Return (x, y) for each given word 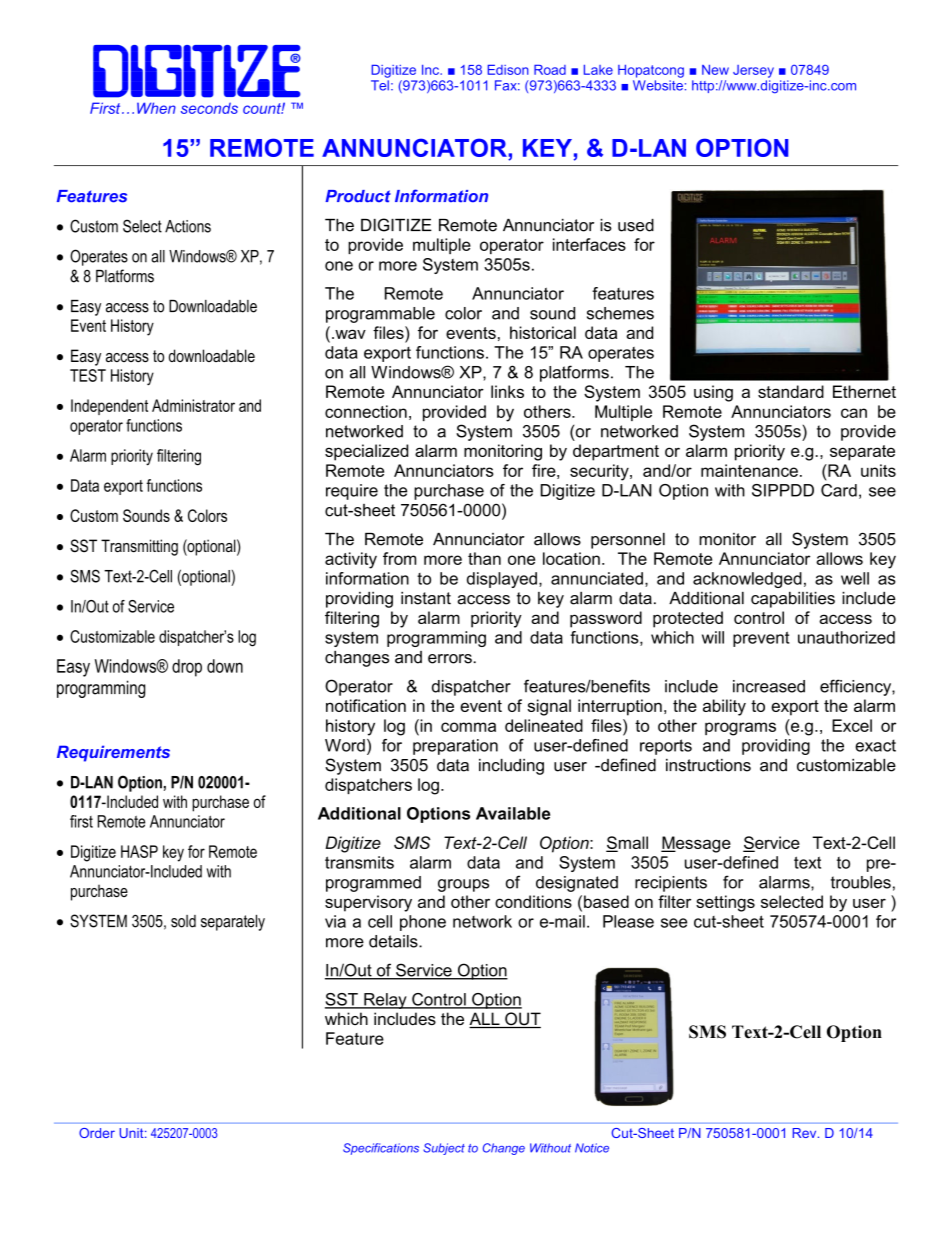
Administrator (193, 405)
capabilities (793, 600)
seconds (209, 108)
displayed (502, 580)
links (507, 391)
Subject (444, 1149)
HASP (139, 851)
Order (97, 1133)
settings (725, 903)
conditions (533, 901)
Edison (508, 70)
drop (187, 668)
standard (791, 391)
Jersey (753, 71)
